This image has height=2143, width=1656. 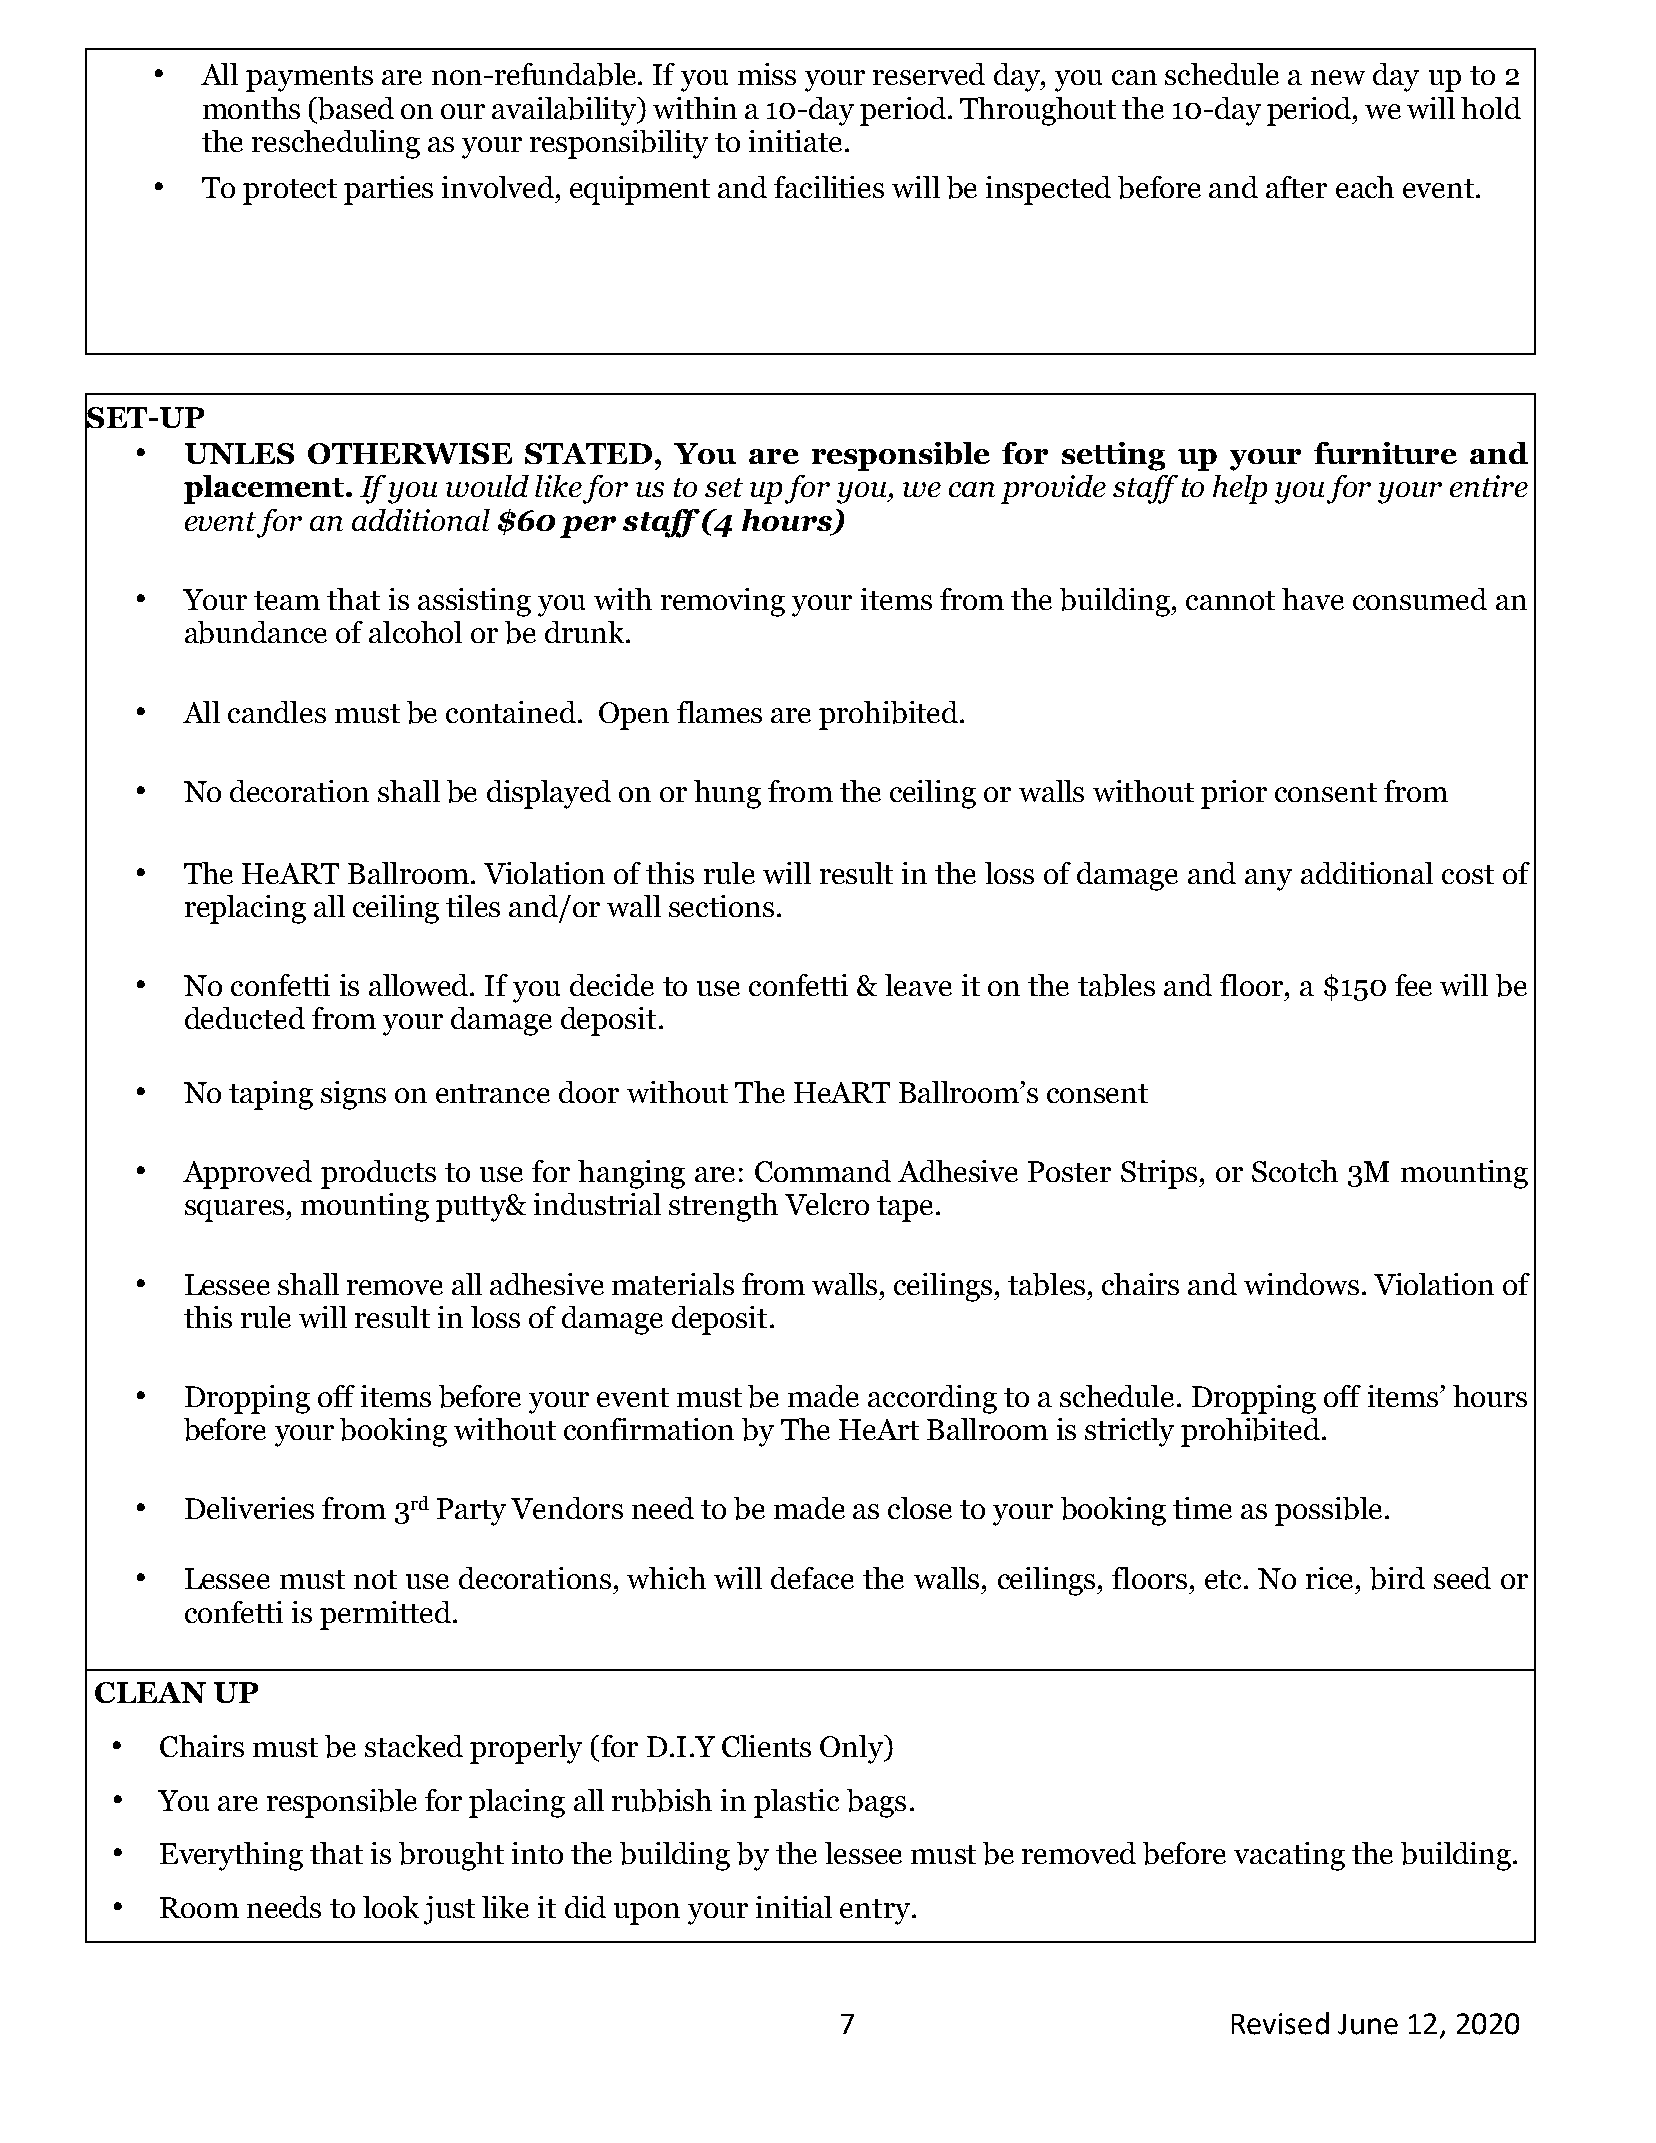 What do you see at coordinates (723, 602) in the image?
I see `removing` at bounding box center [723, 602].
